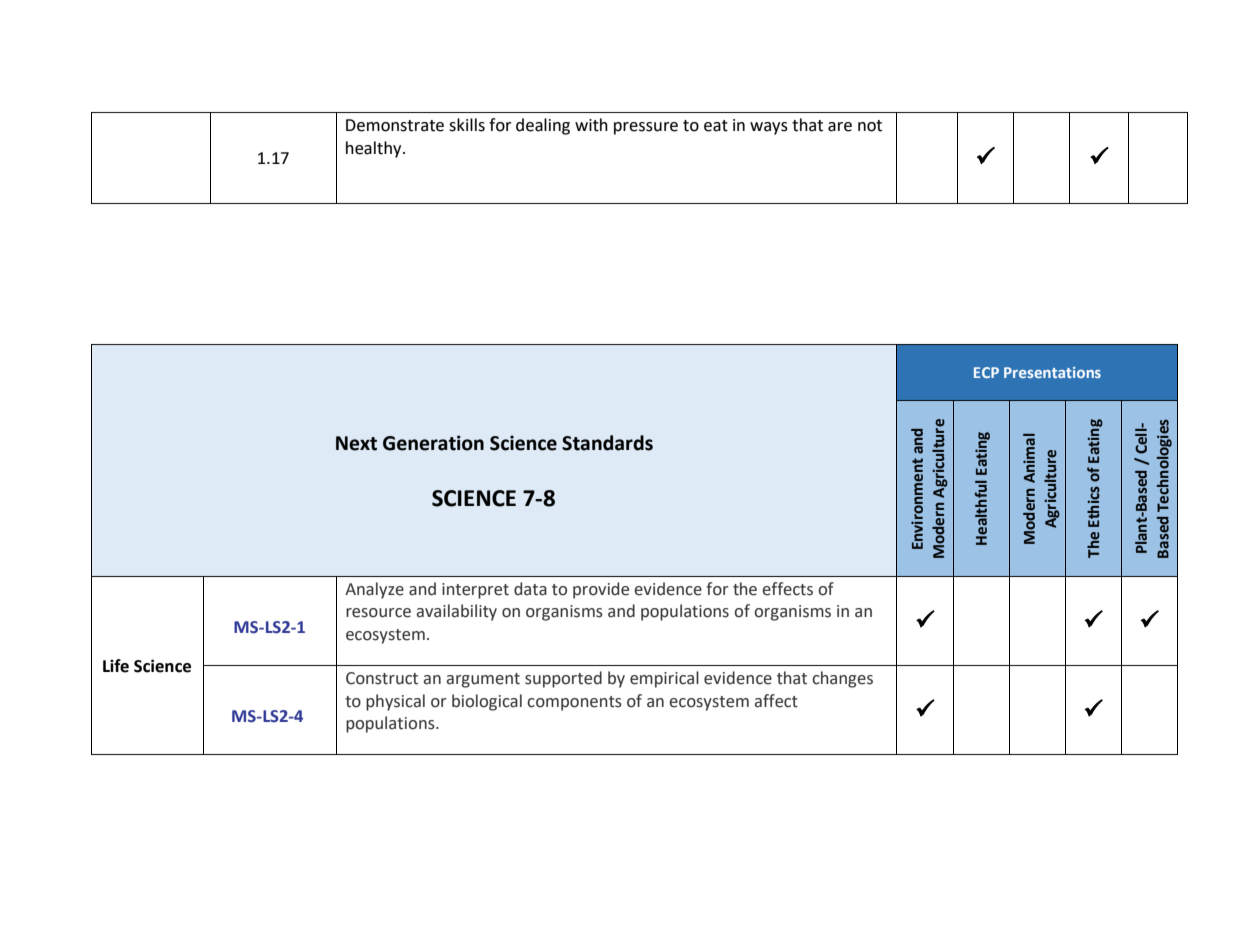 The image size is (1233, 952). I want to click on healthy, so click(375, 149).
